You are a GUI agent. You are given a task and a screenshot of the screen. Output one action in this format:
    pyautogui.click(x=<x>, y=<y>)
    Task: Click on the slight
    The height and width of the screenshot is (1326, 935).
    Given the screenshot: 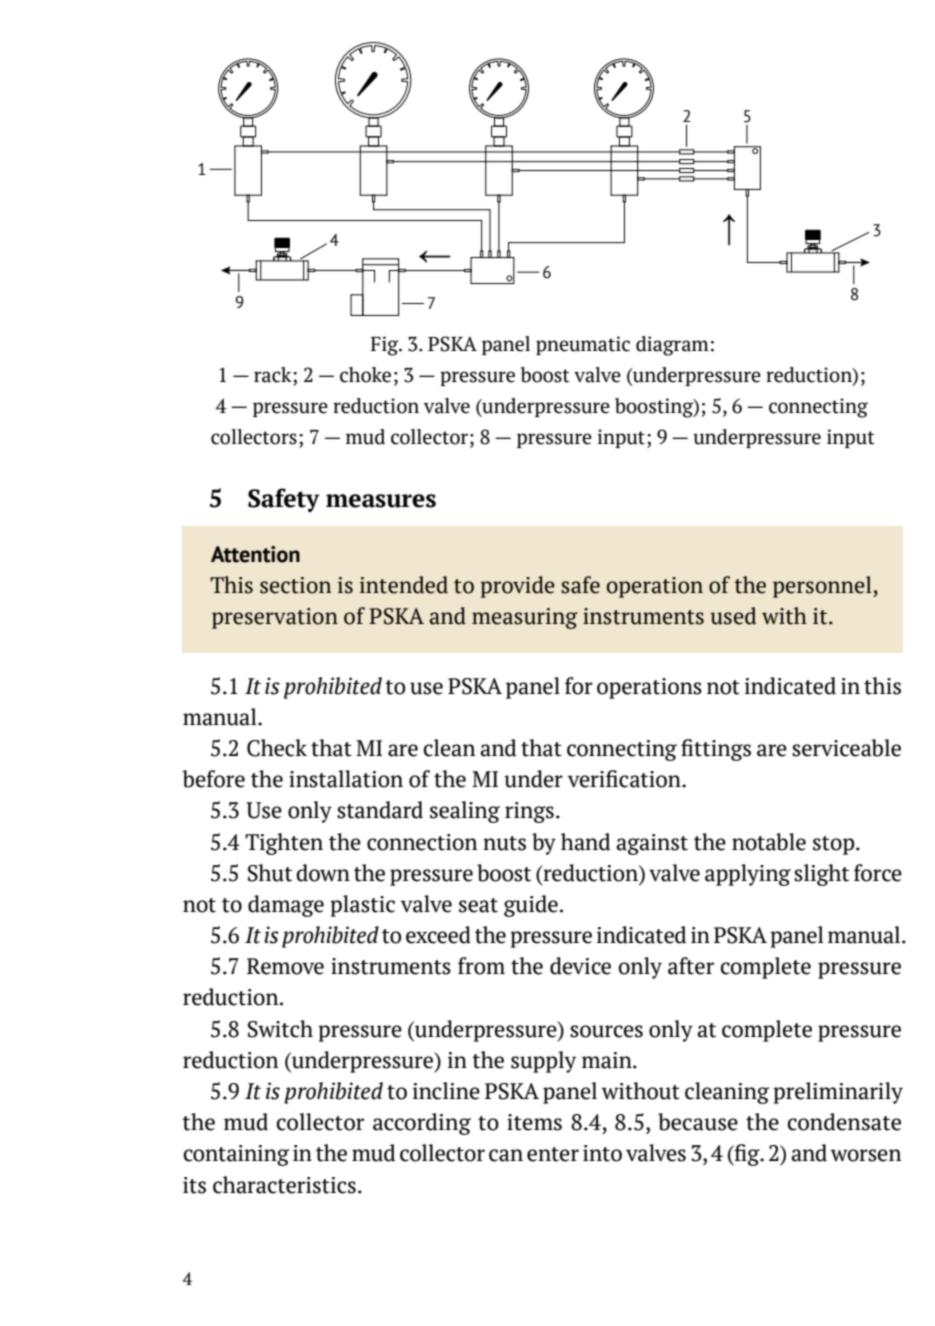 What is the action you would take?
    pyautogui.click(x=821, y=875)
